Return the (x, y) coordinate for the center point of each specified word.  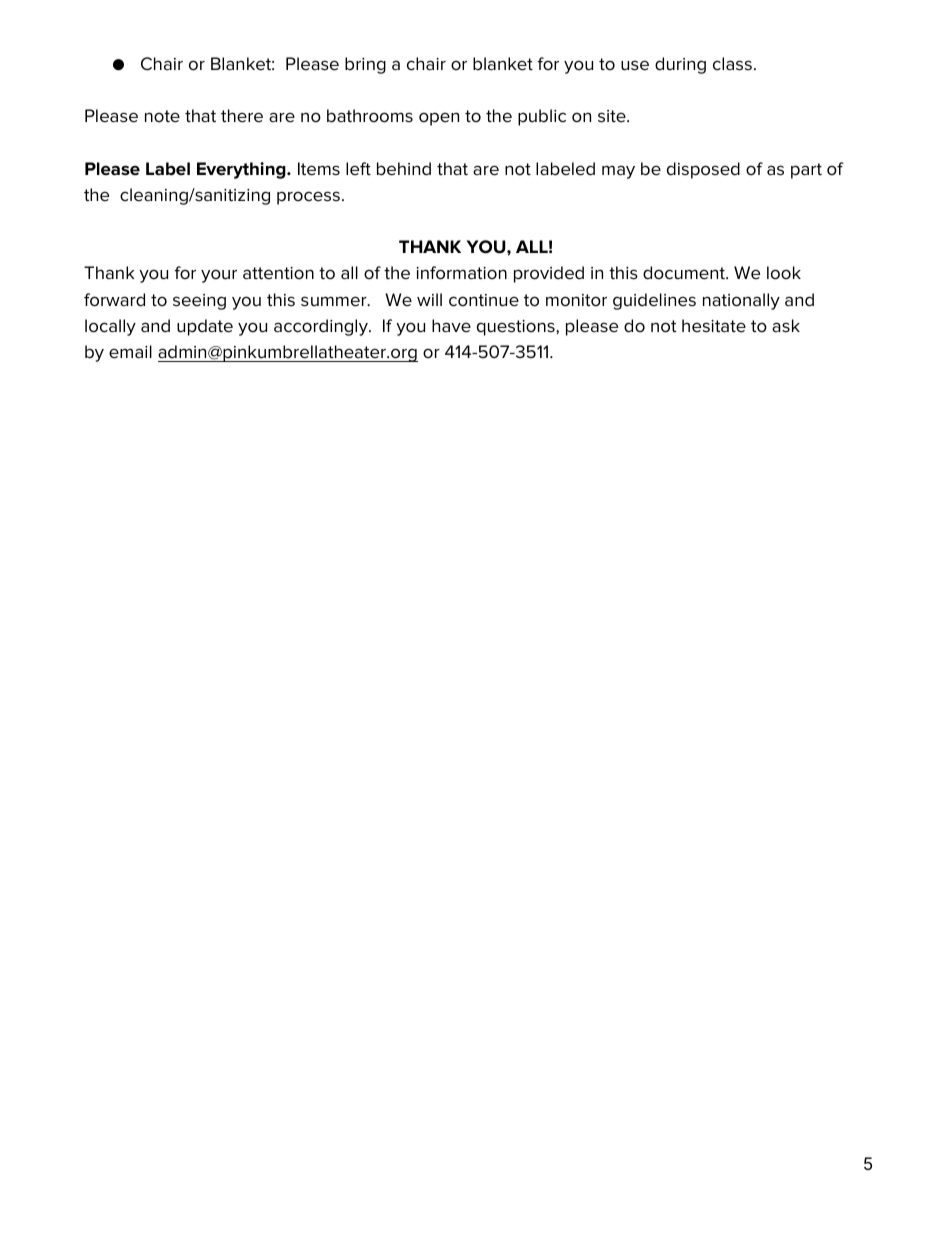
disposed (703, 170)
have (451, 326)
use (635, 65)
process (308, 198)
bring (365, 65)
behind (404, 169)
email (130, 352)
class (732, 64)
